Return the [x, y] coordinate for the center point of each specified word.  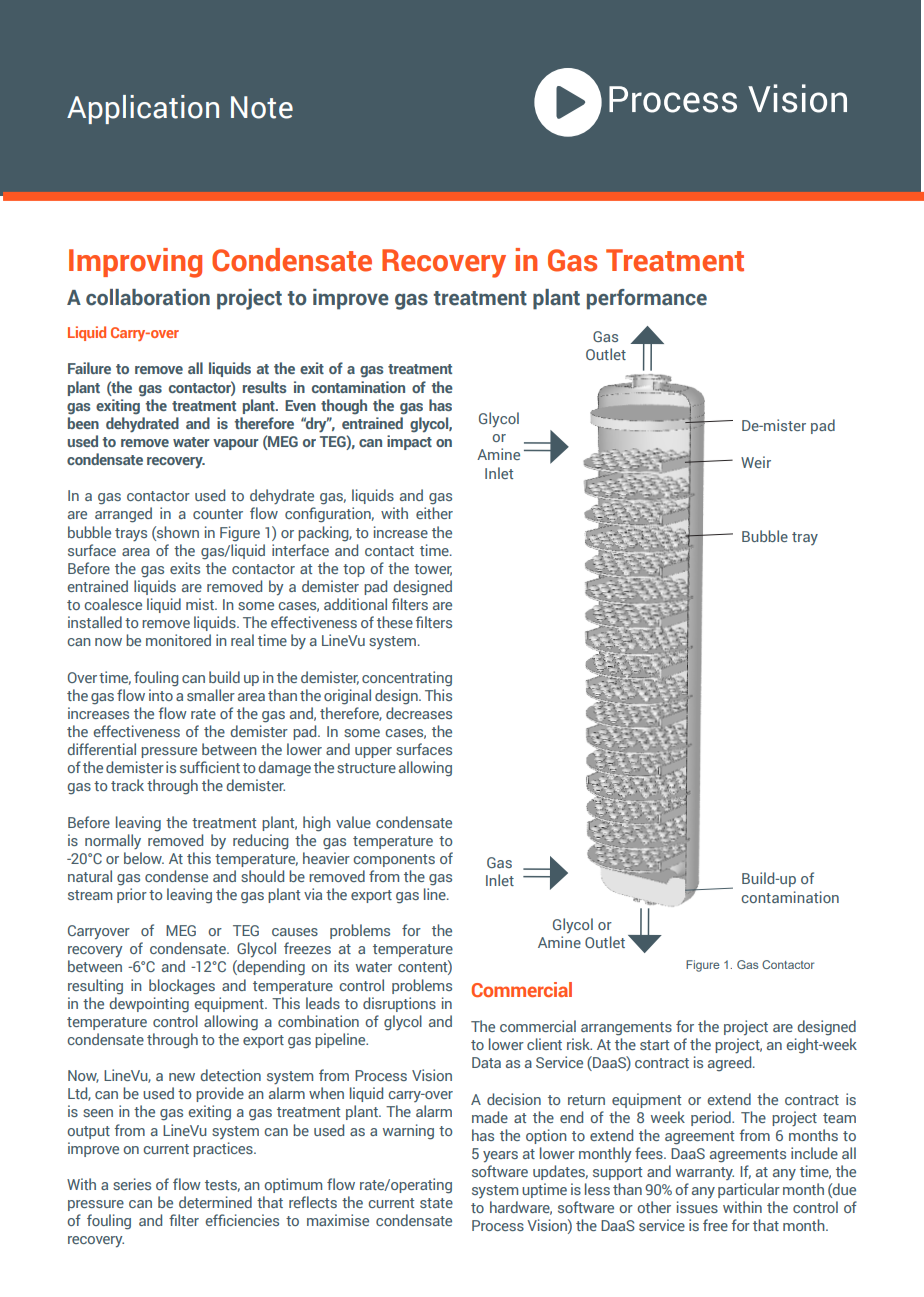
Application [143, 109]
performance [647, 299]
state [436, 1203]
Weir [756, 462]
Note [262, 107]
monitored [178, 640]
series [132, 1184]
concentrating [407, 679]
